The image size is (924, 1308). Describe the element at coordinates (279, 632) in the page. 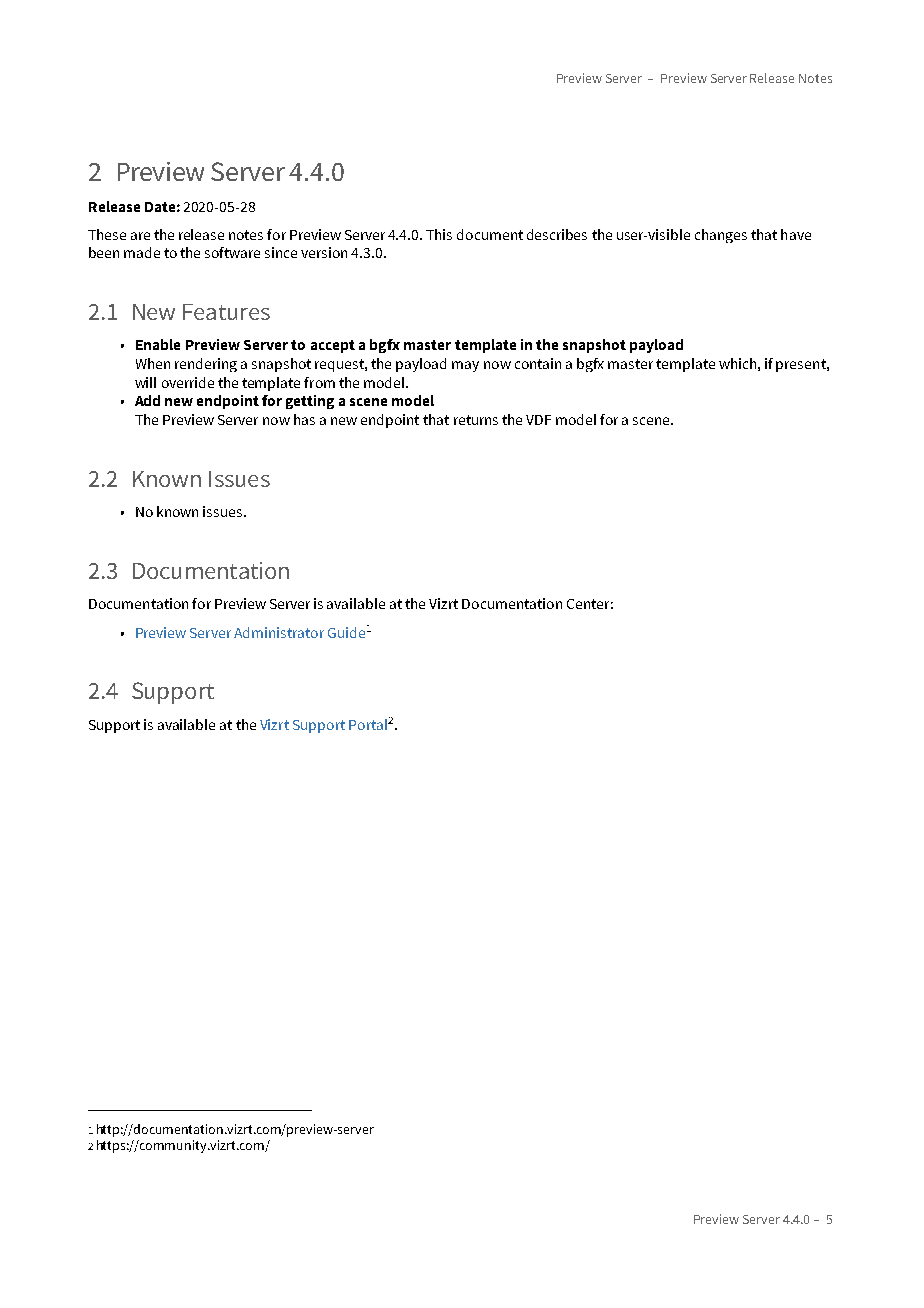

I see `Administrator` at that location.
